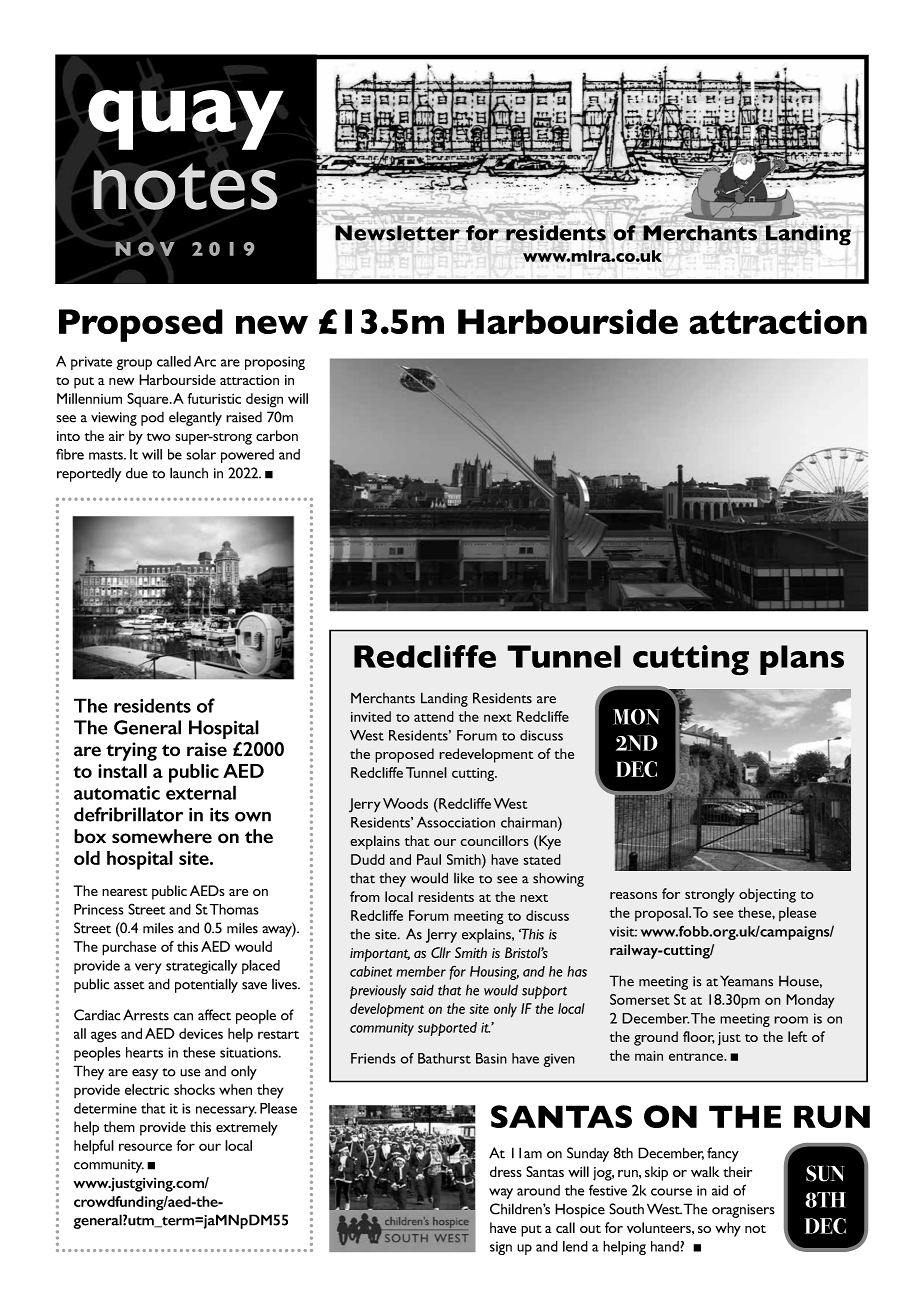 This screenshot has height=1308, width=924. Describe the element at coordinates (434, 716) in the screenshot. I see `attend` at that location.
